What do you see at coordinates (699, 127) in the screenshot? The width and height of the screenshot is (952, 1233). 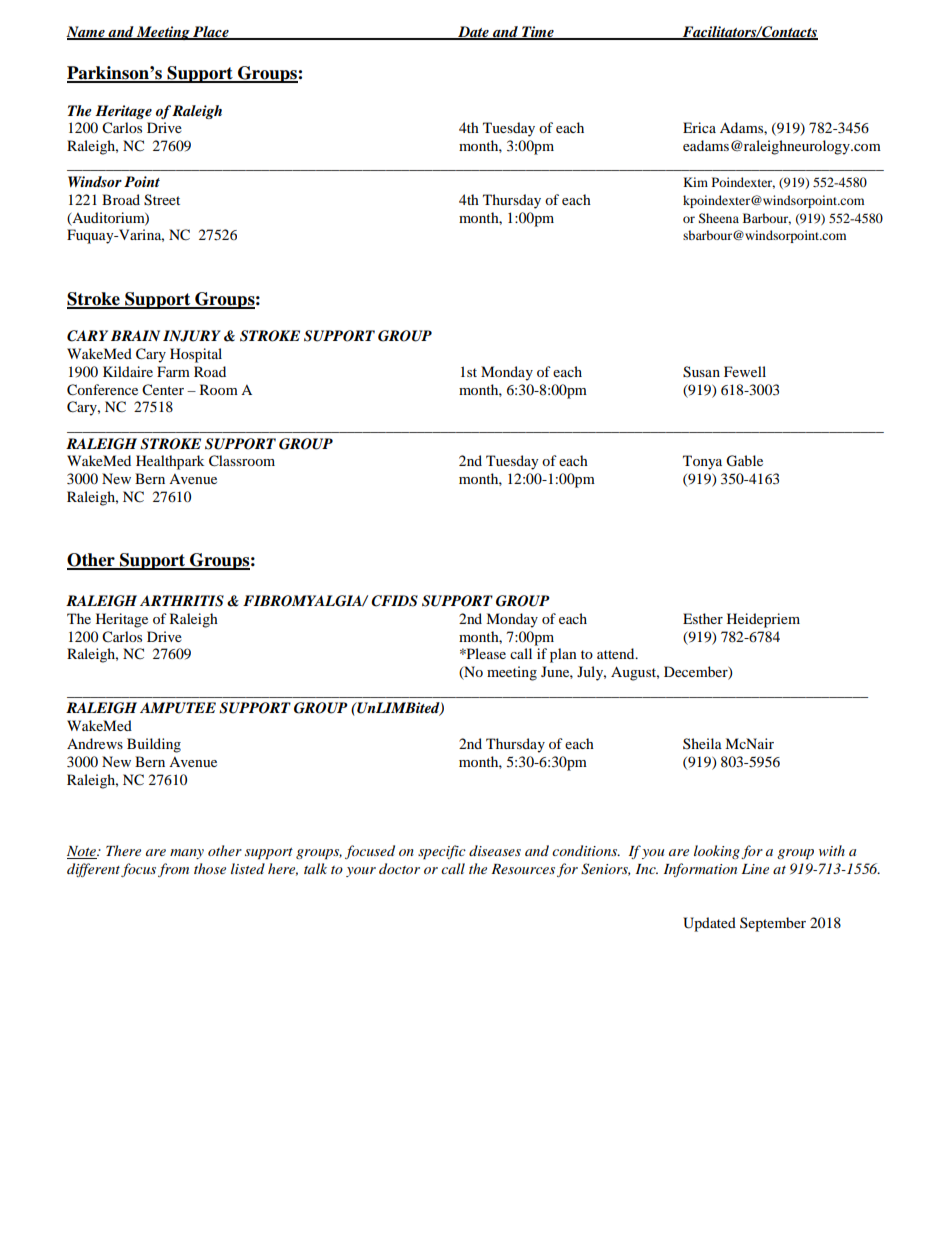 I see `Erica` at bounding box center [699, 127].
